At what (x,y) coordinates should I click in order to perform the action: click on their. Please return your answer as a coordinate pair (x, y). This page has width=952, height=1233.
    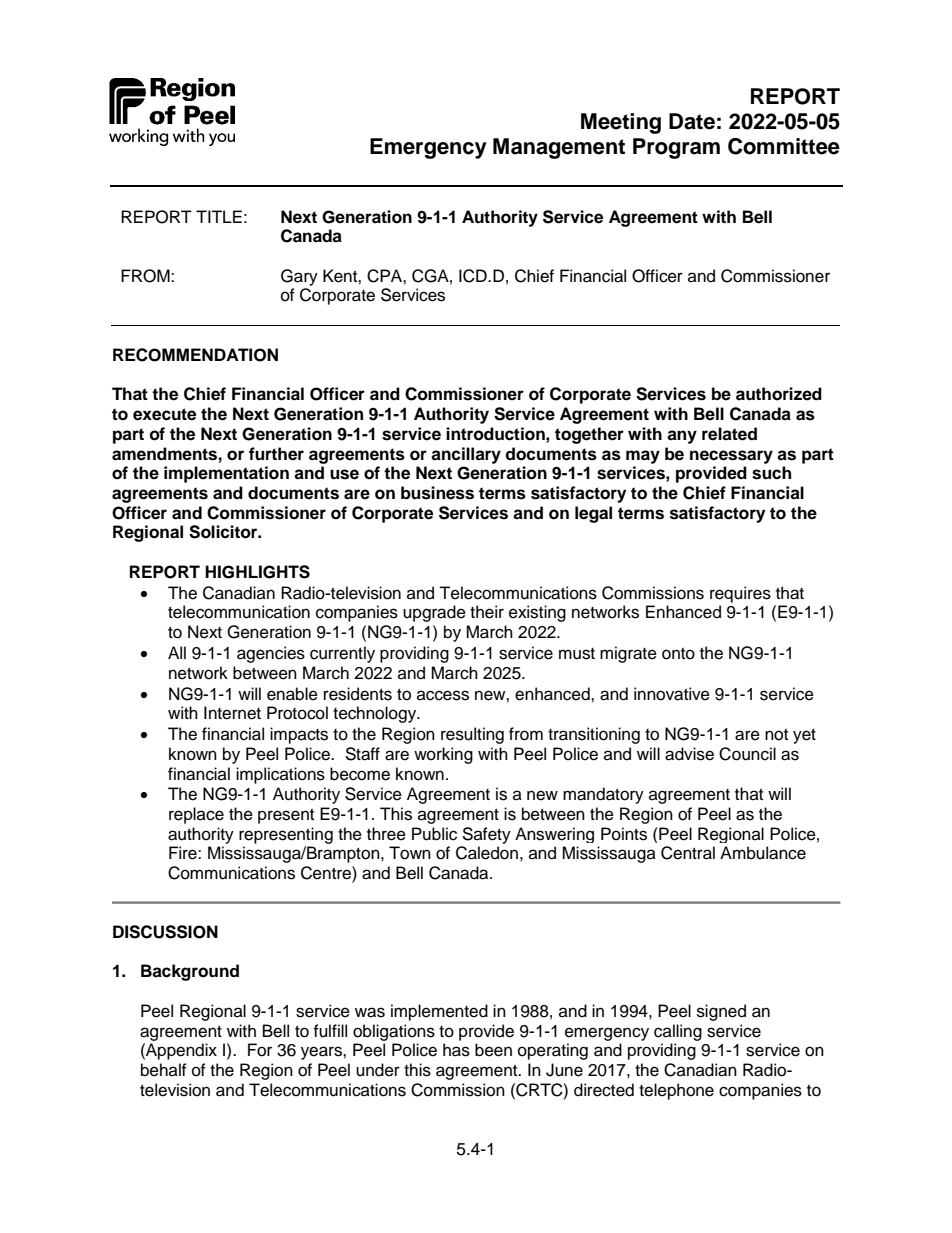
    Looking at the image, I should click on (487, 612).
